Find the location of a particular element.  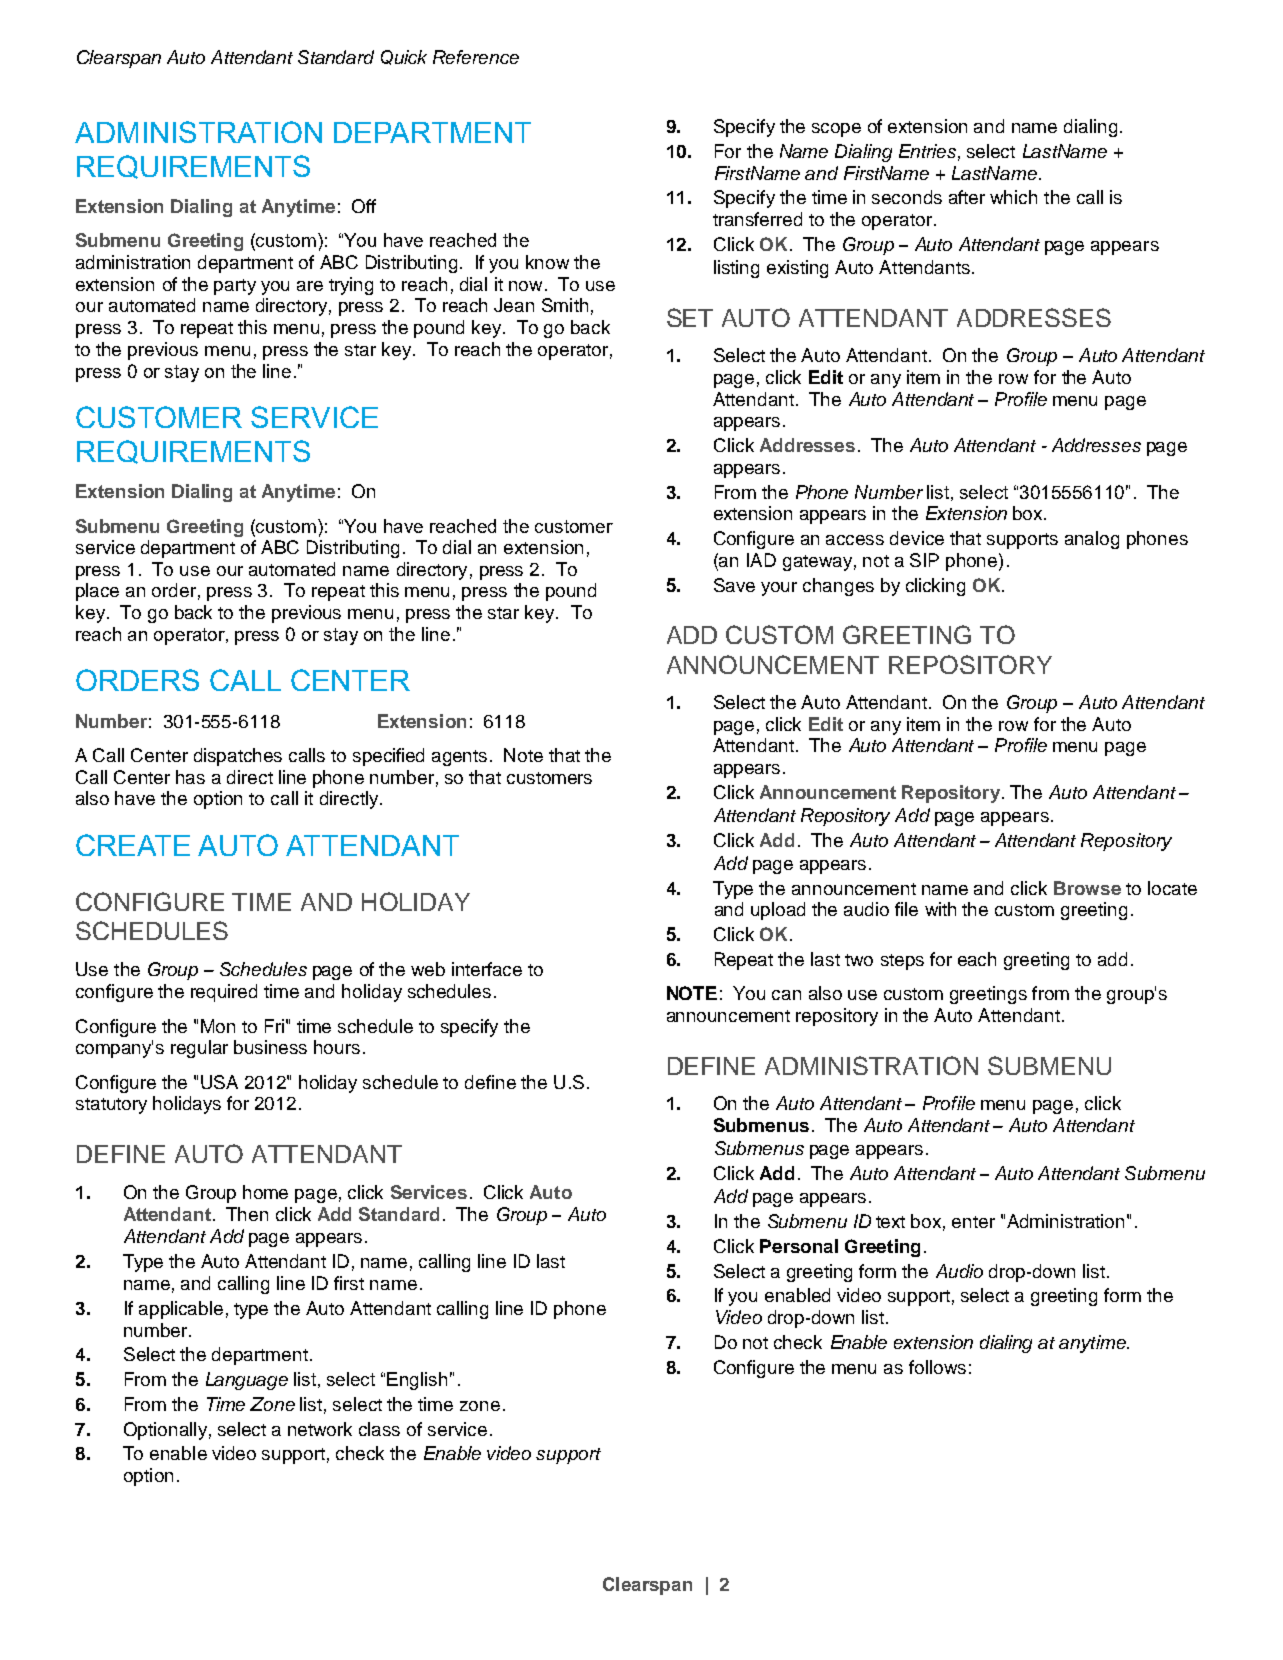

analog is located at coordinates (1092, 540).
